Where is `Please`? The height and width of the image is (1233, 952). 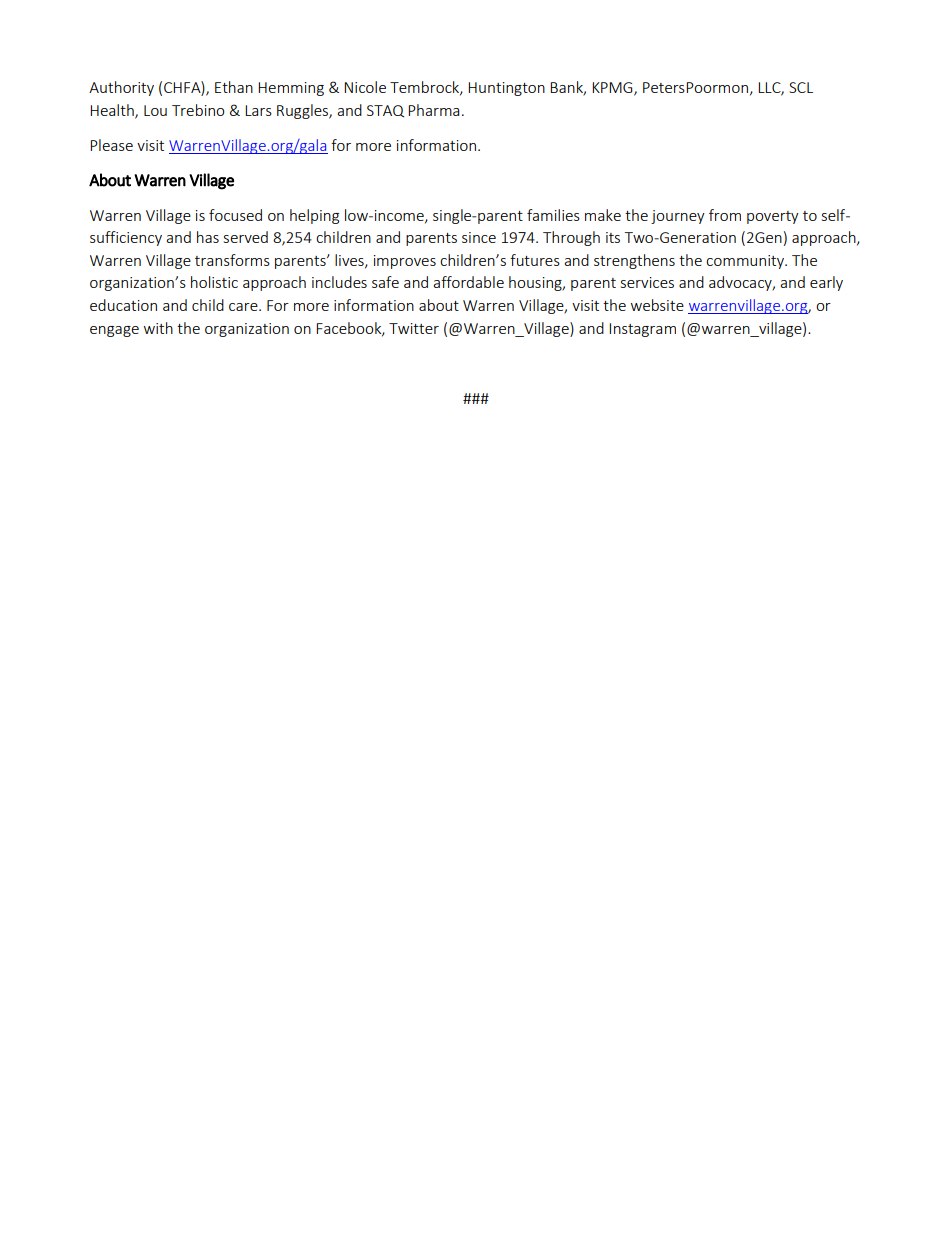
Please is located at coordinates (111, 145).
